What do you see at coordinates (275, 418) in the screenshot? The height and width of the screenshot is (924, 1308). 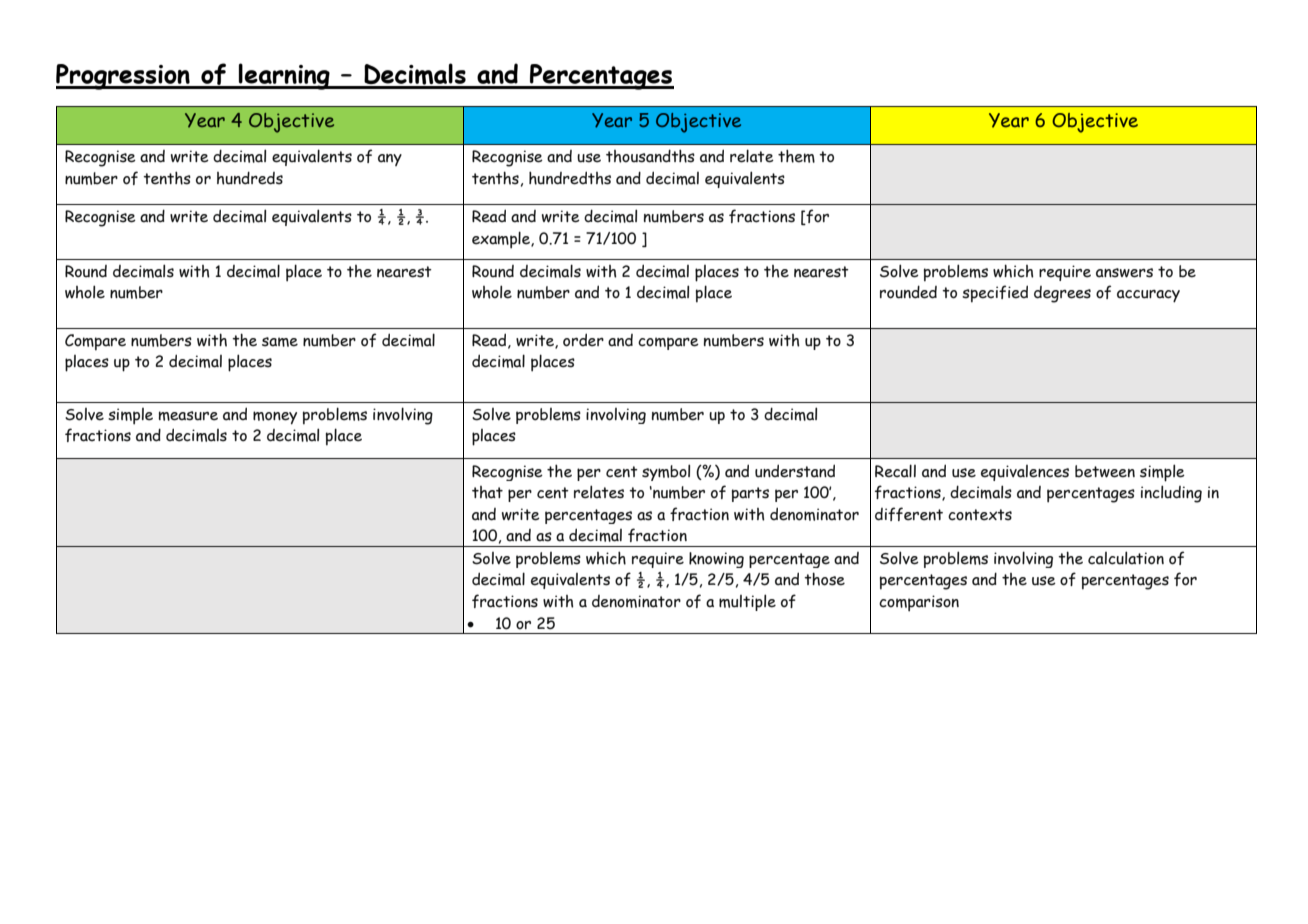 I see `money` at bounding box center [275, 418].
